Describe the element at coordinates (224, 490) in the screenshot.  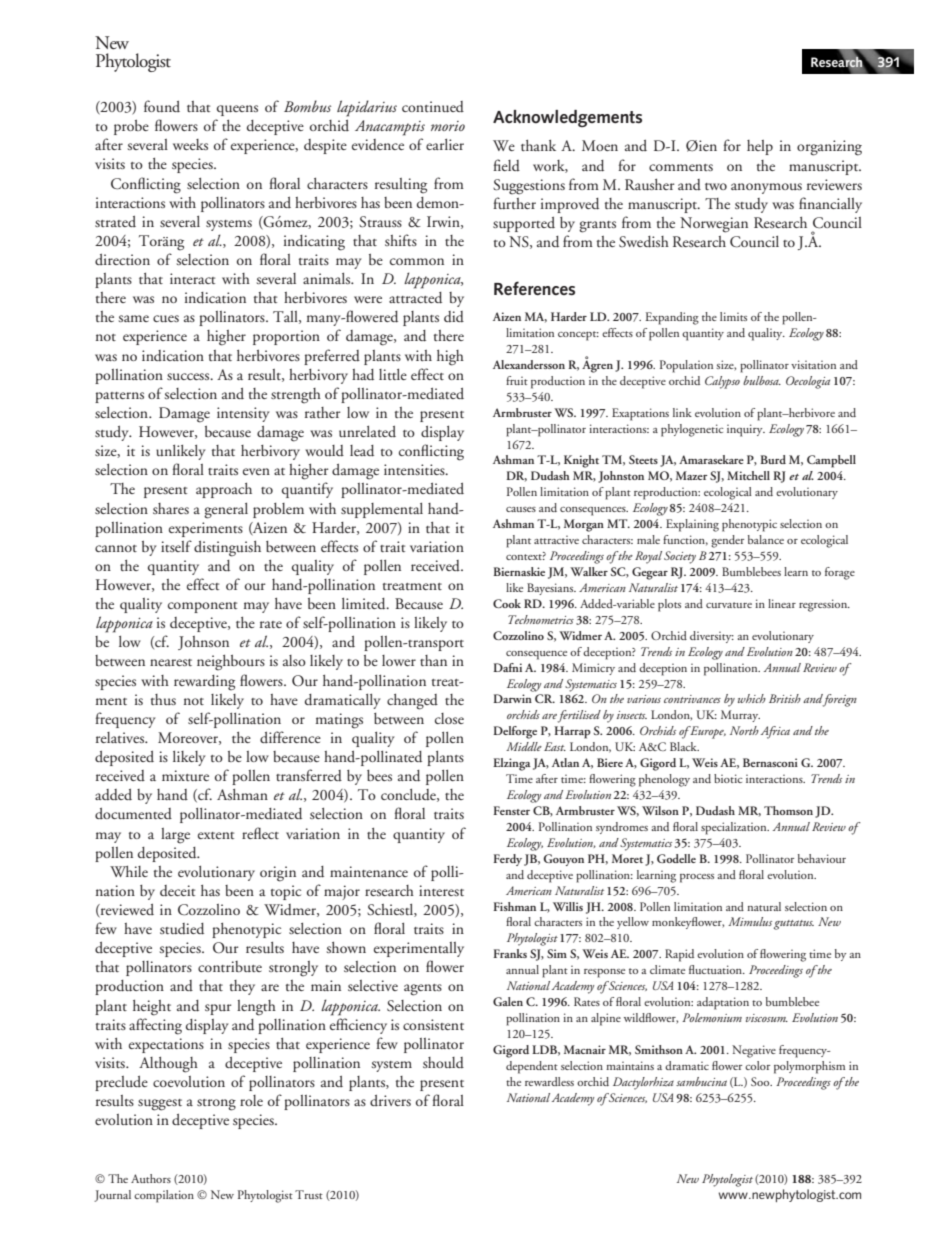
I see `approach` at that location.
